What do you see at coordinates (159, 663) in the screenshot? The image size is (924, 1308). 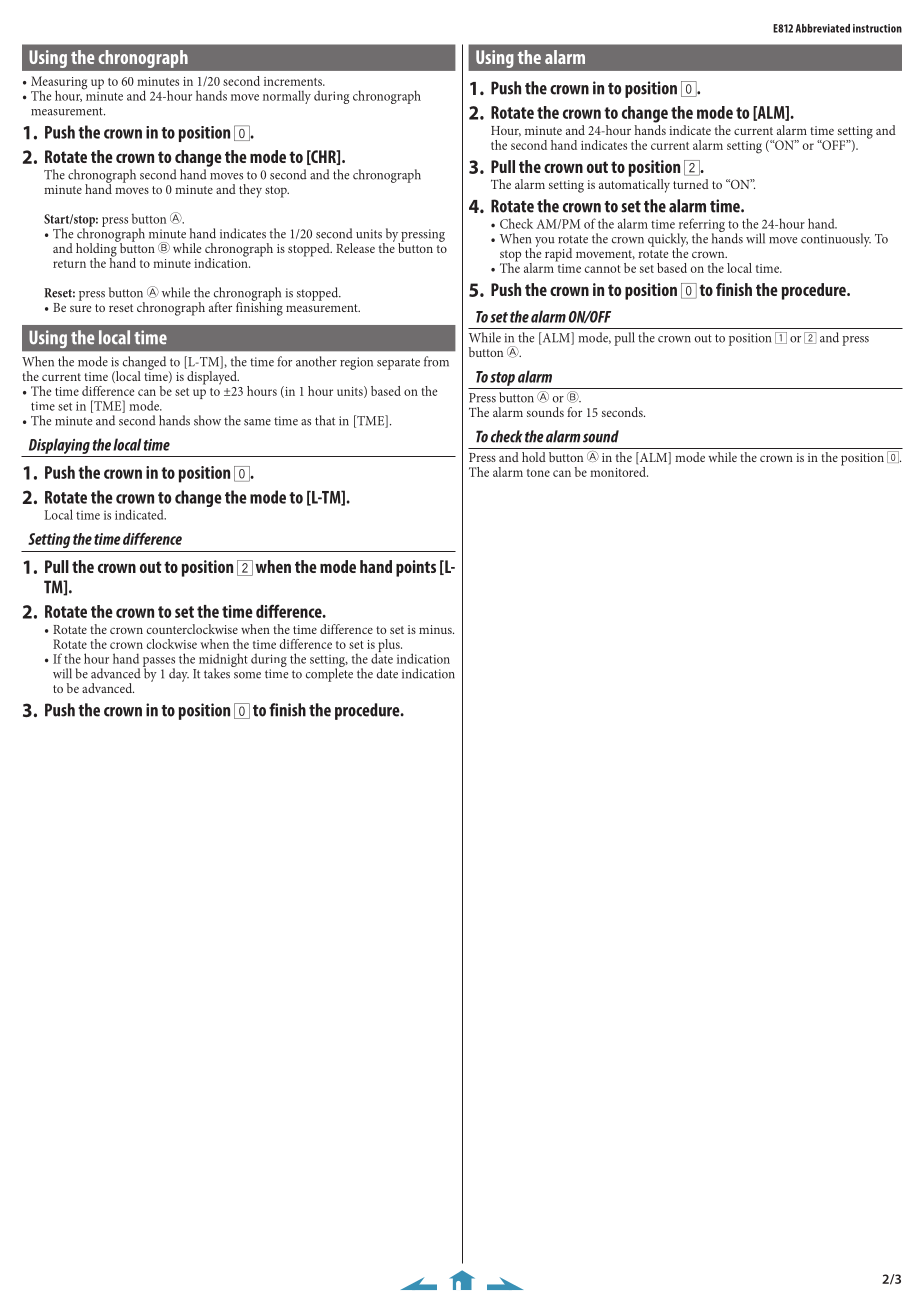 I see `passes` at bounding box center [159, 663].
